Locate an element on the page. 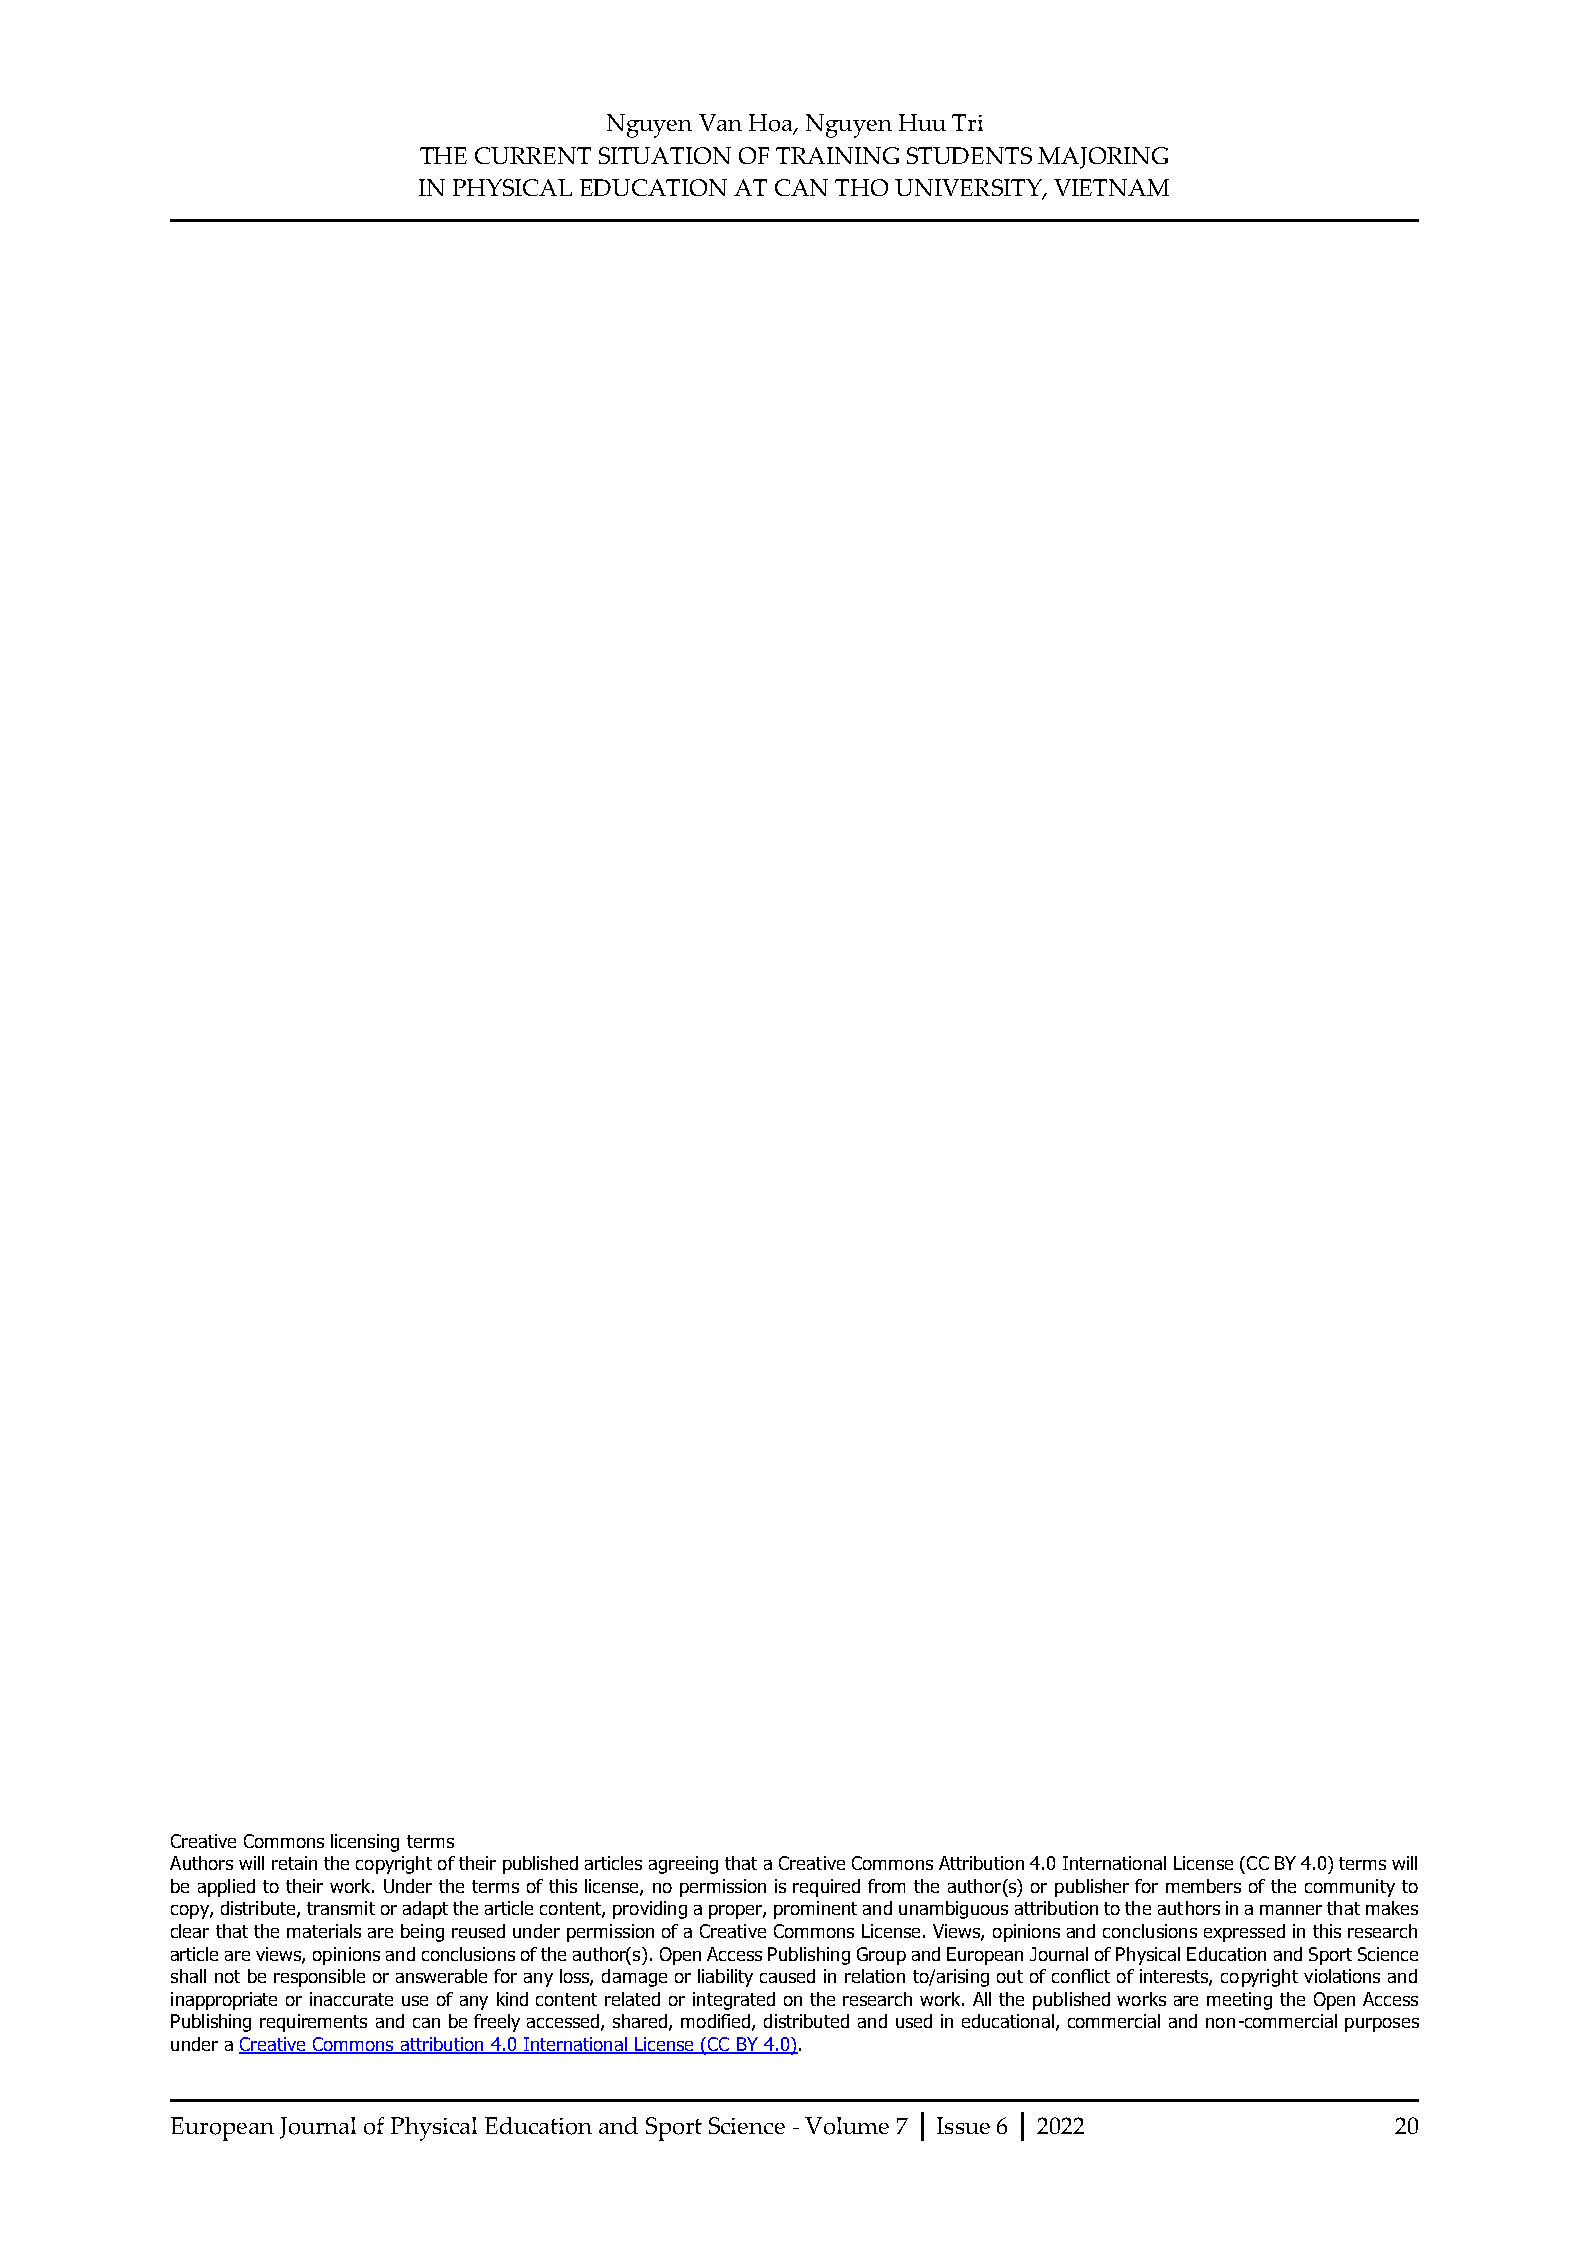  SITUATION is located at coordinates (665, 155).
